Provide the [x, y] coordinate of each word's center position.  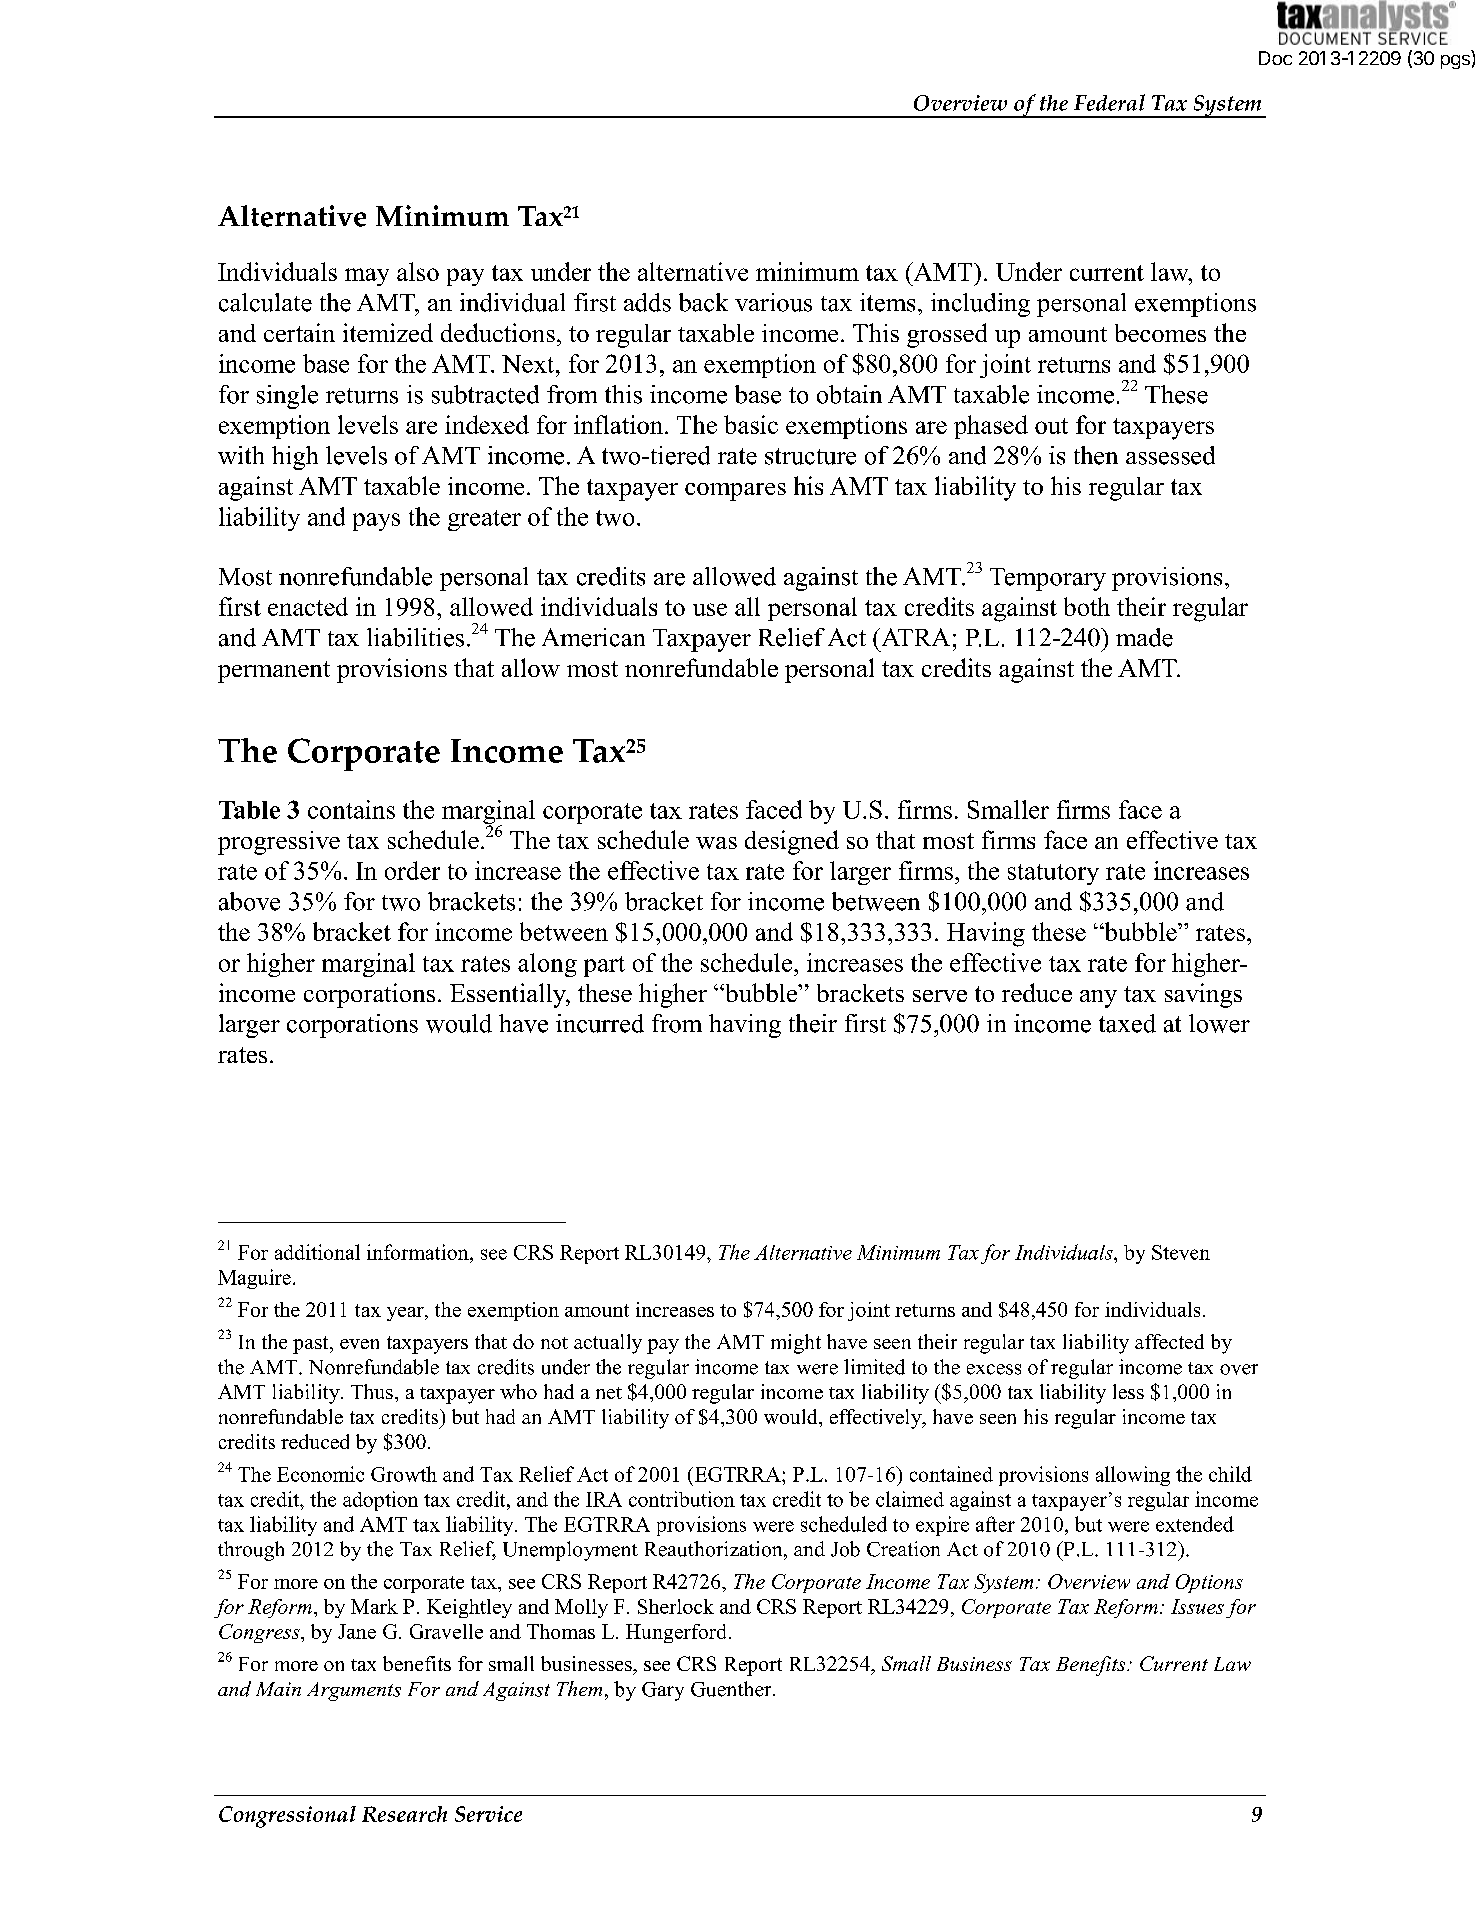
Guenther [732, 1689]
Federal [1109, 102]
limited [874, 1367]
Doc [1275, 58]
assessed [1170, 455]
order [412, 870]
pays [376, 522]
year [406, 1314]
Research [404, 1814]
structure [810, 456]
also [418, 271]
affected [1169, 1341]
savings [1203, 995]
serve [940, 996]
